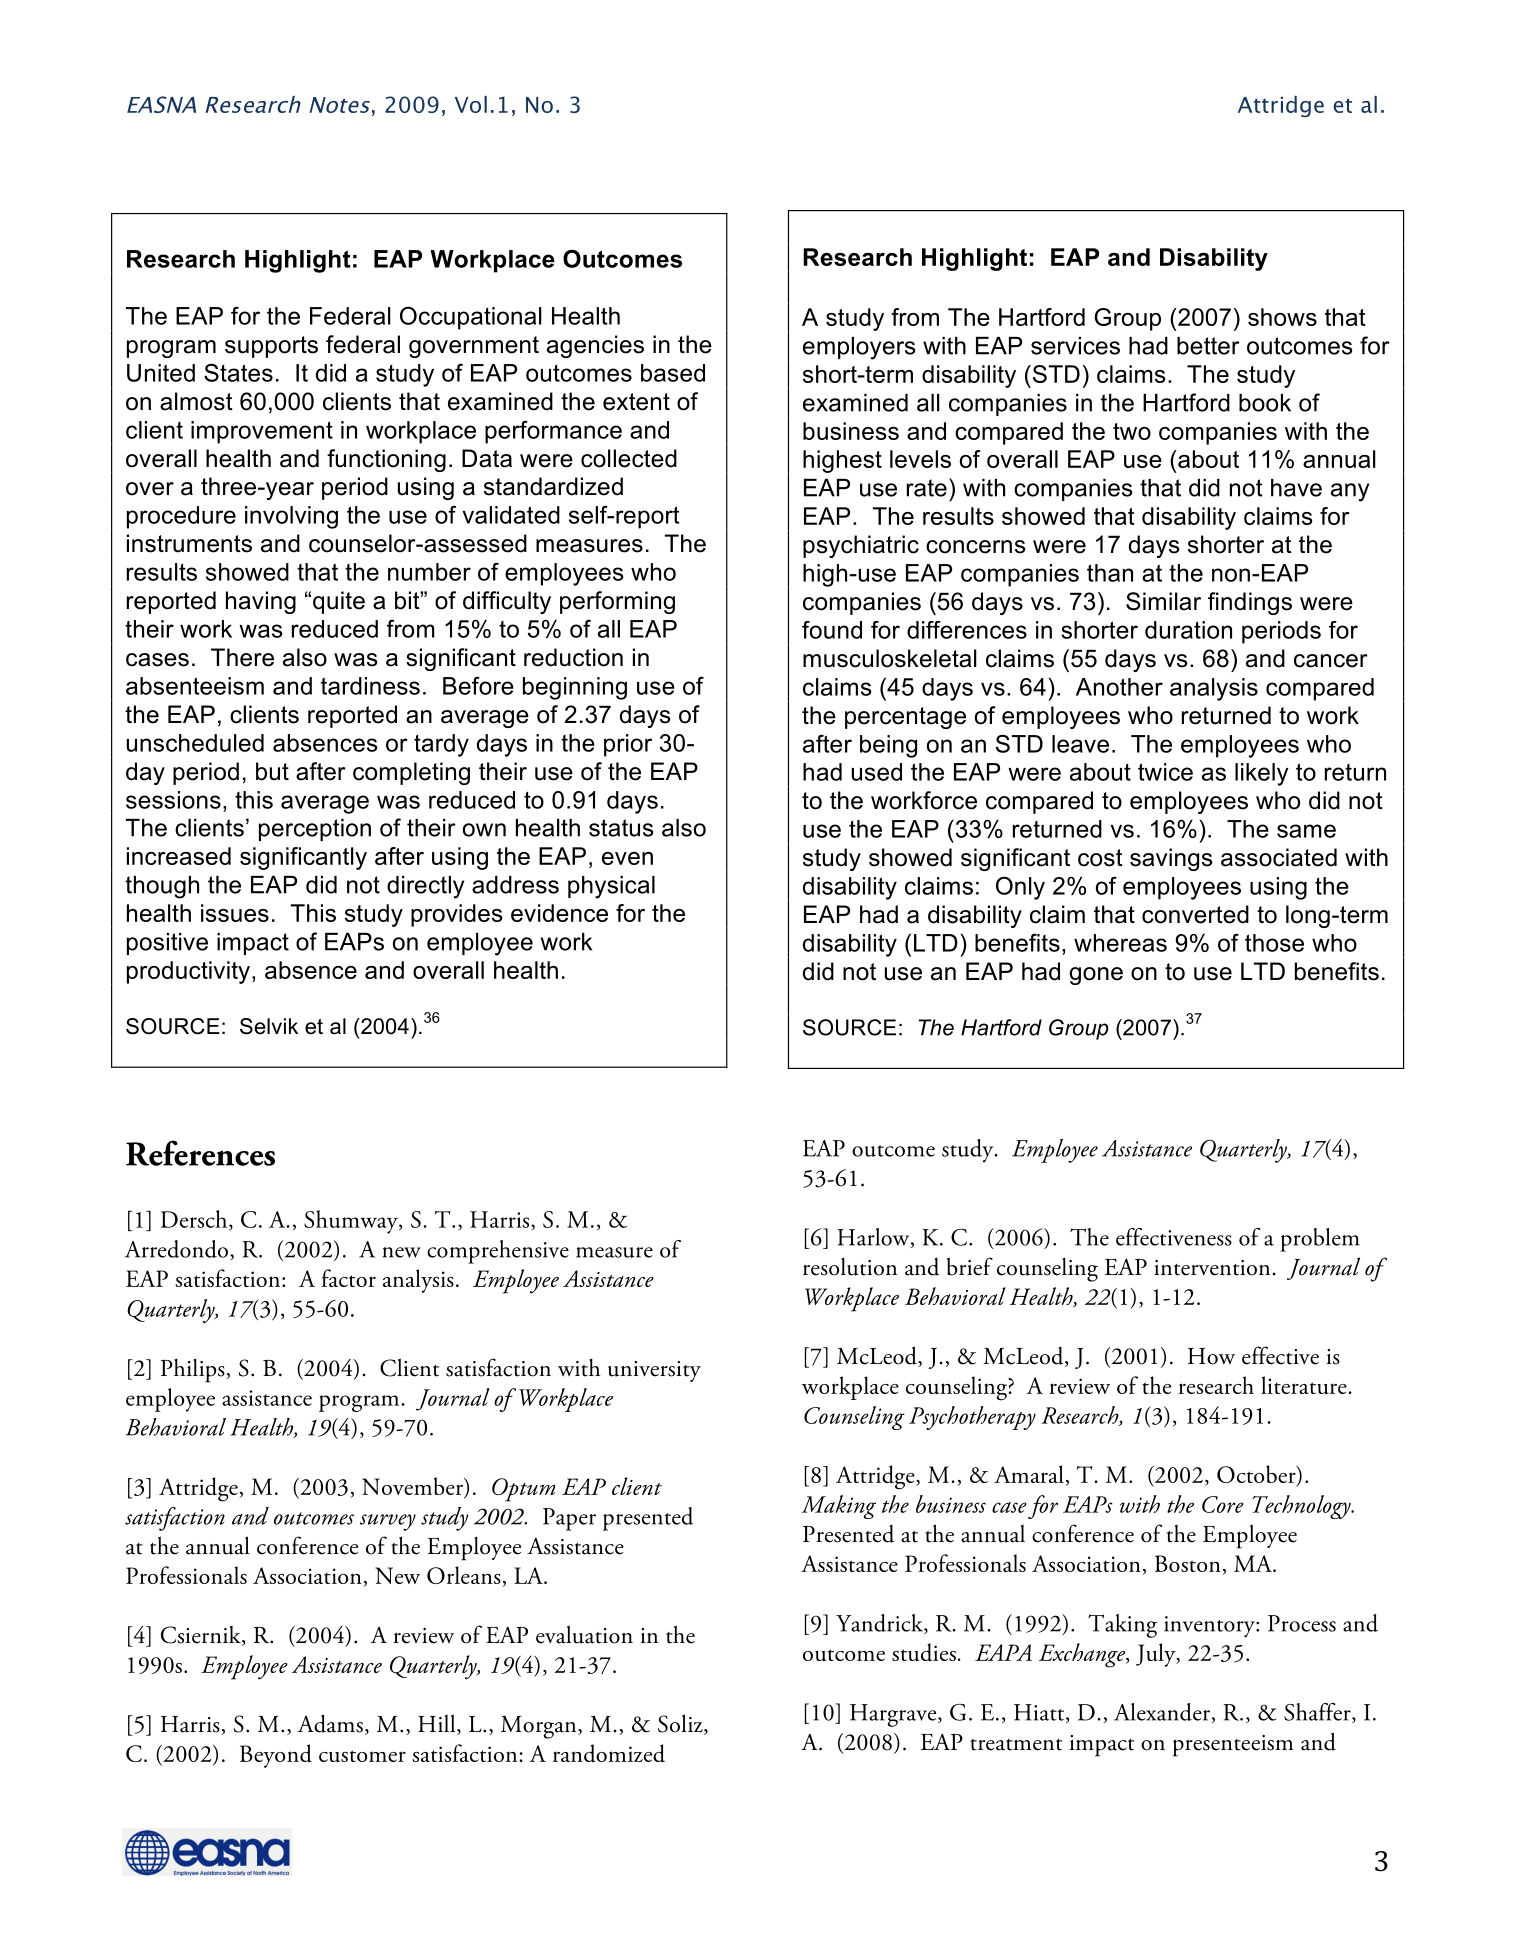  What do you see at coordinates (388, 1522) in the screenshot?
I see `survey` at bounding box center [388, 1522].
